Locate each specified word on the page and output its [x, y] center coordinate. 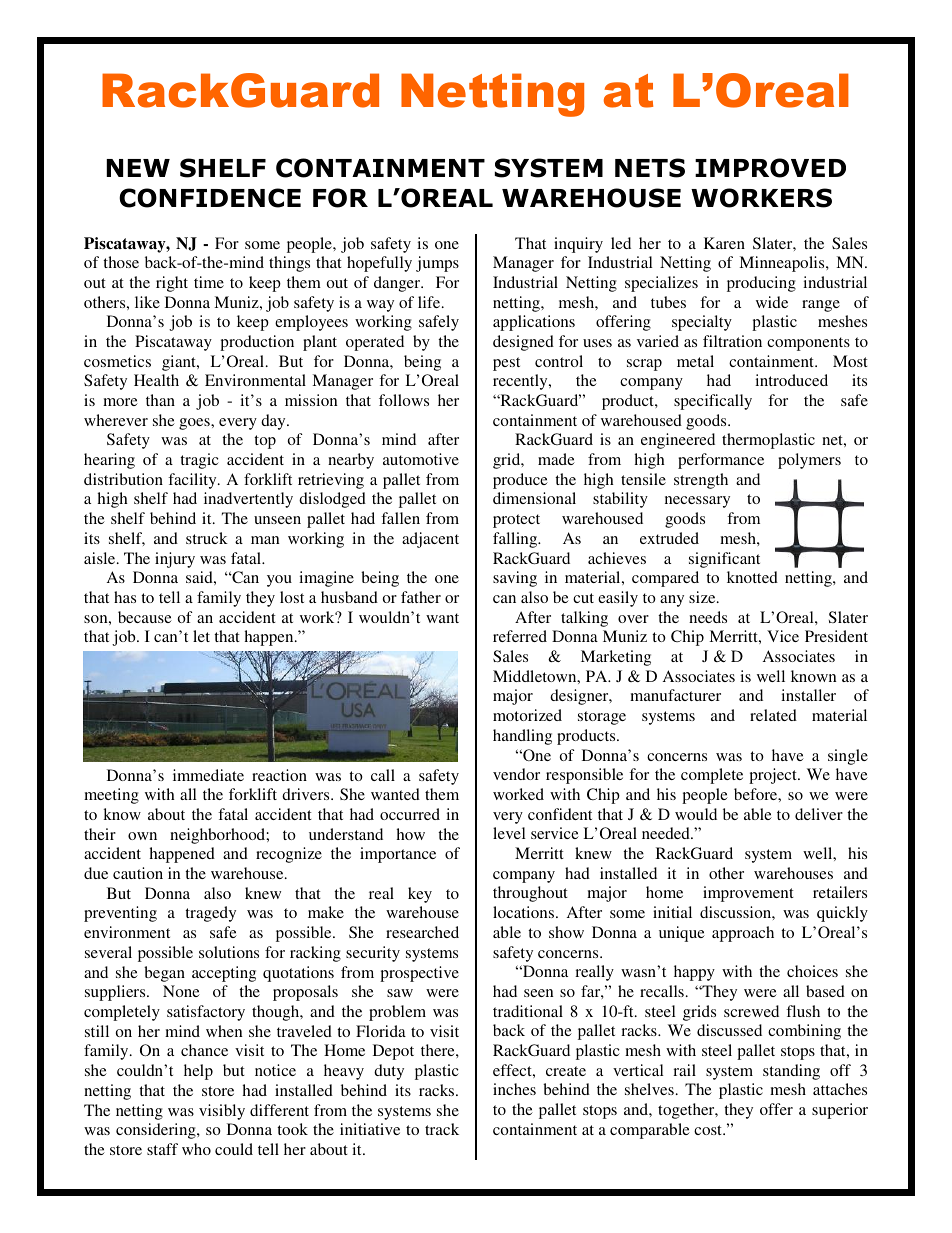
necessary [697, 502]
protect [516, 521]
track [442, 1129]
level [509, 833]
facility [193, 481]
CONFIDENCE [210, 198]
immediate [208, 775]
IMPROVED [770, 168]
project [774, 776]
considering [157, 1131]
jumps [437, 264]
